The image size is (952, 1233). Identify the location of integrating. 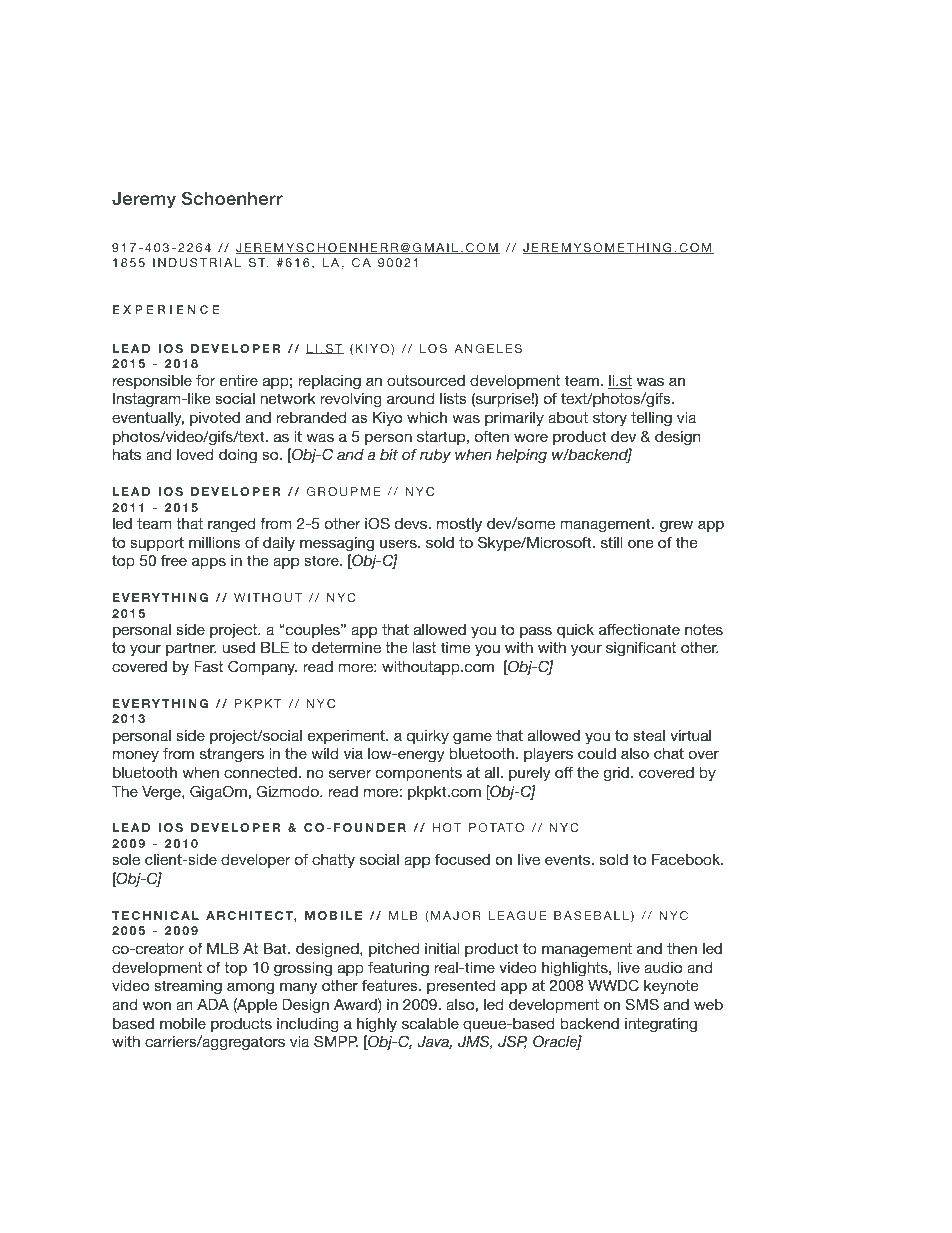
(661, 1025).
